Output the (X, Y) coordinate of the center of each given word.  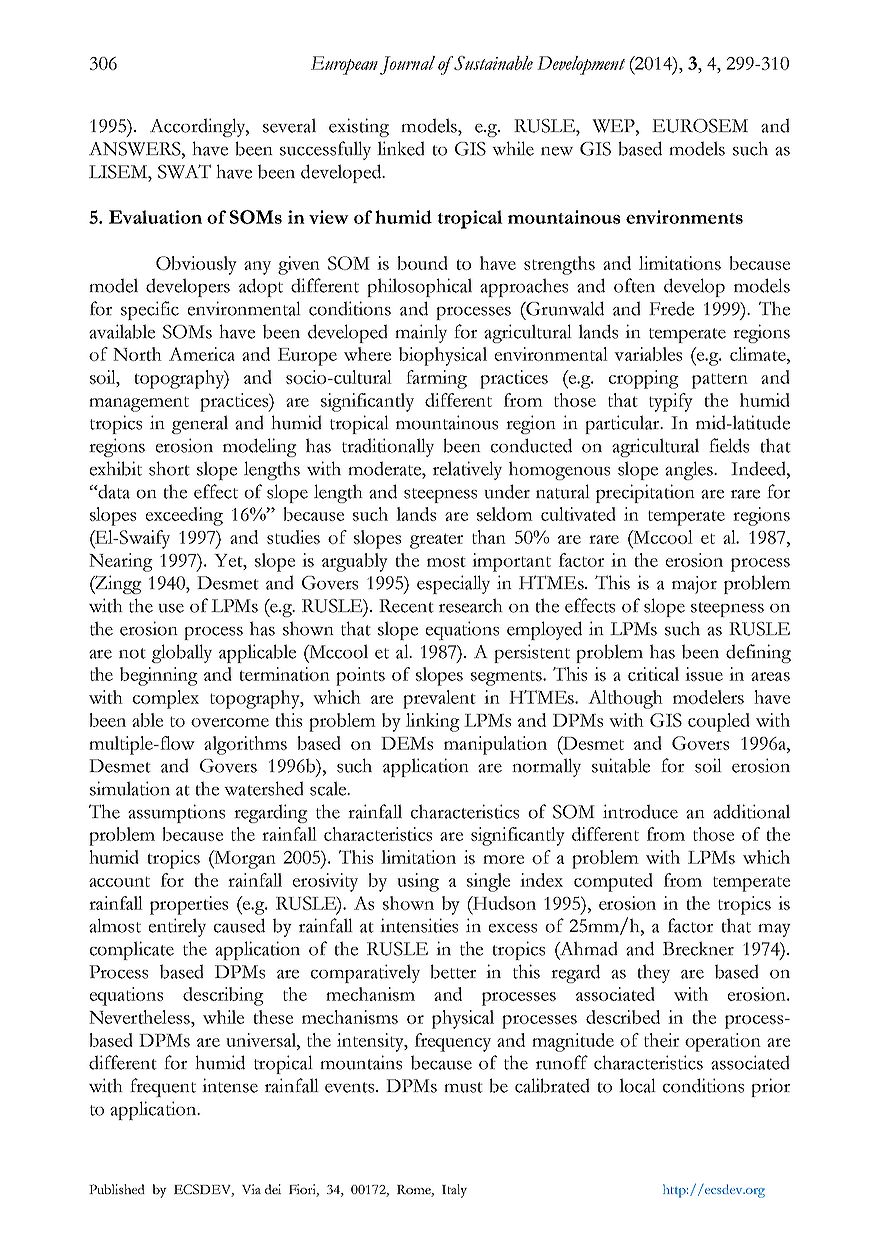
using (418, 882)
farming (436, 379)
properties (189, 905)
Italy (454, 1191)
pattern (720, 381)
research (471, 605)
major (694, 585)
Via (251, 1189)
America (202, 354)
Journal (407, 65)
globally (182, 653)
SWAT (184, 171)
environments (684, 217)
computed (613, 882)
